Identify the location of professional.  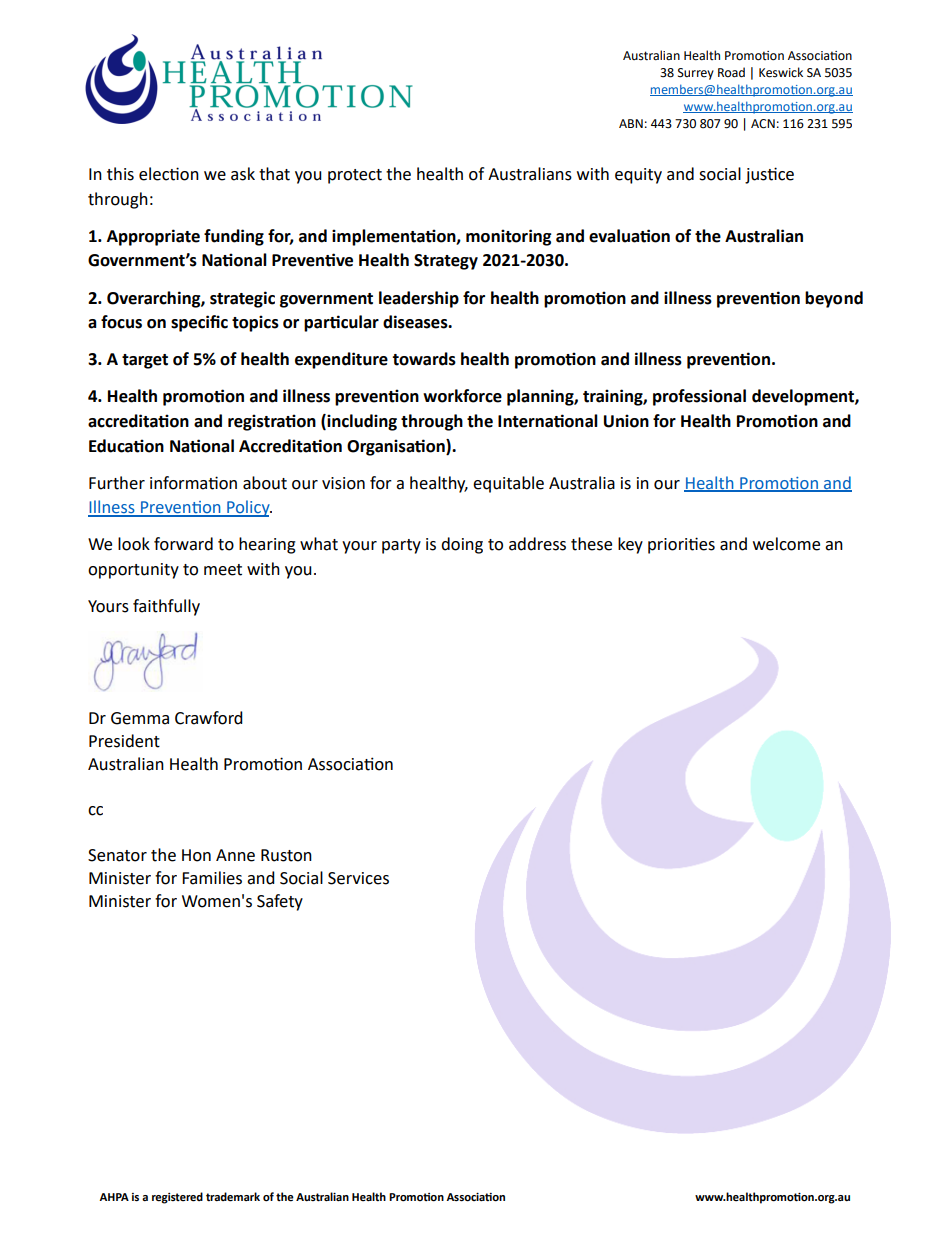
(699, 397).
